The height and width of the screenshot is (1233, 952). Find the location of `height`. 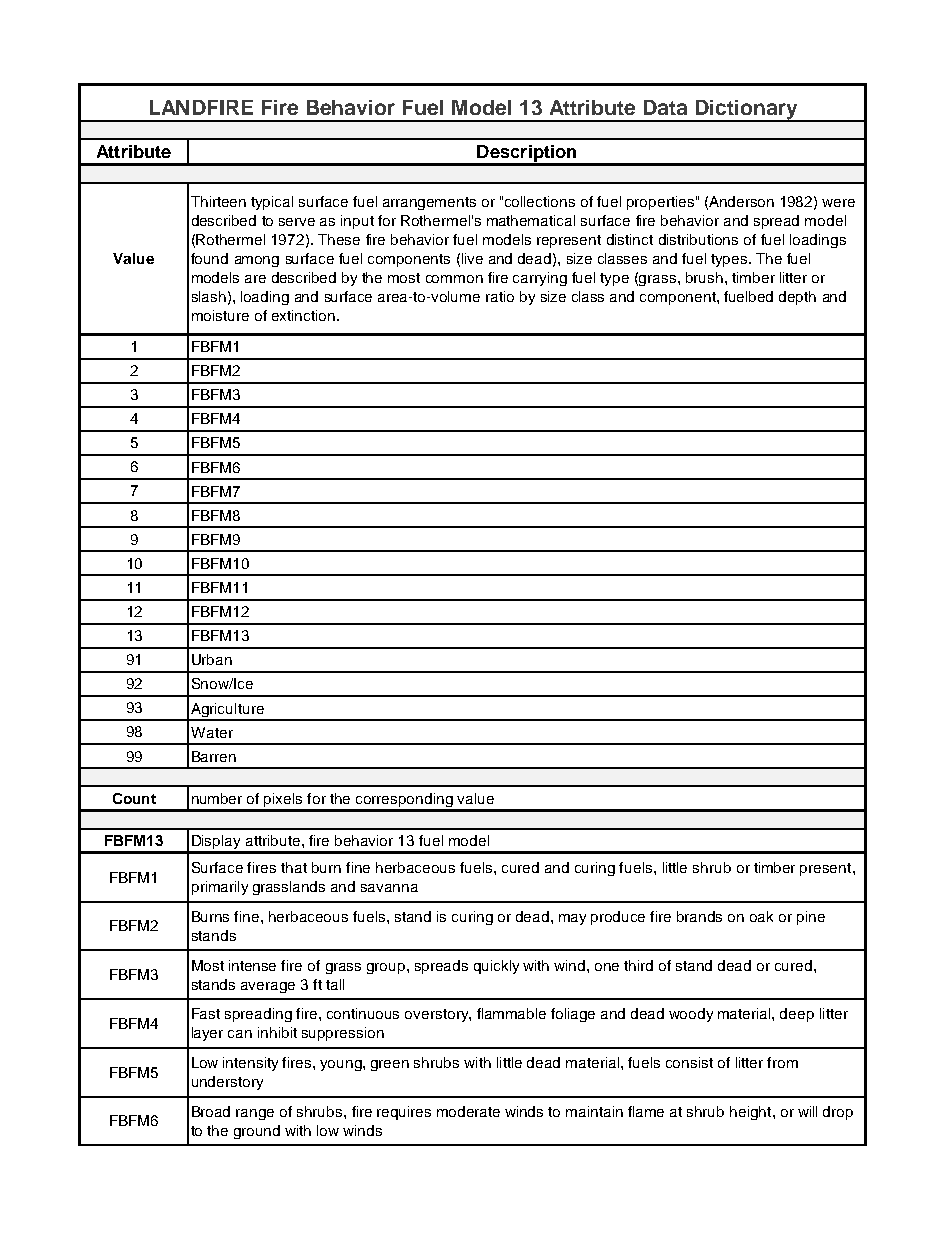

height is located at coordinates (752, 1113).
